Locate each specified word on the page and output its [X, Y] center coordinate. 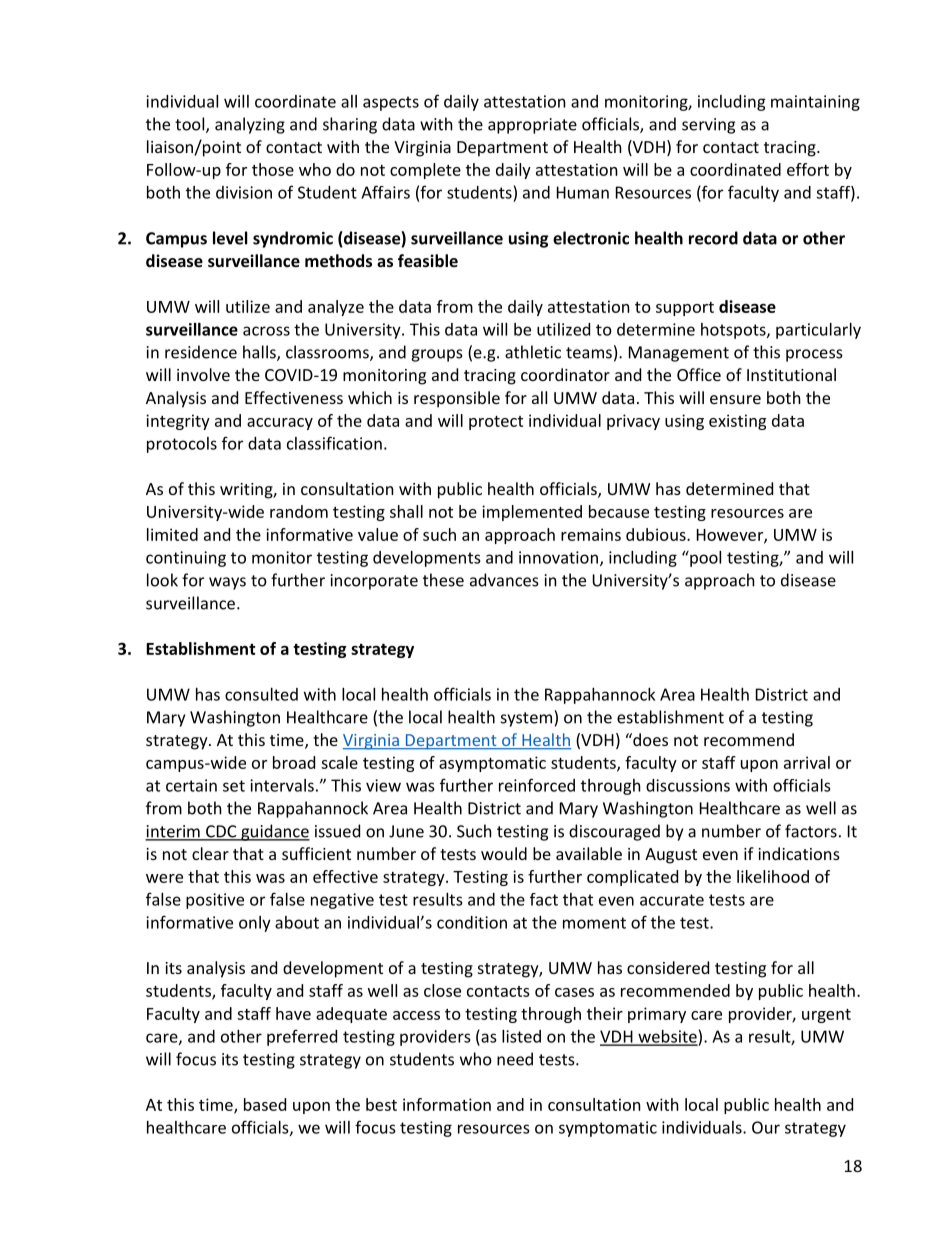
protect [496, 423]
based [265, 1104]
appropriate [532, 126]
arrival [807, 762]
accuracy [280, 424]
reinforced [537, 785]
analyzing [250, 125]
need [515, 1059]
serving [708, 126]
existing [737, 422]
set [234, 786]
